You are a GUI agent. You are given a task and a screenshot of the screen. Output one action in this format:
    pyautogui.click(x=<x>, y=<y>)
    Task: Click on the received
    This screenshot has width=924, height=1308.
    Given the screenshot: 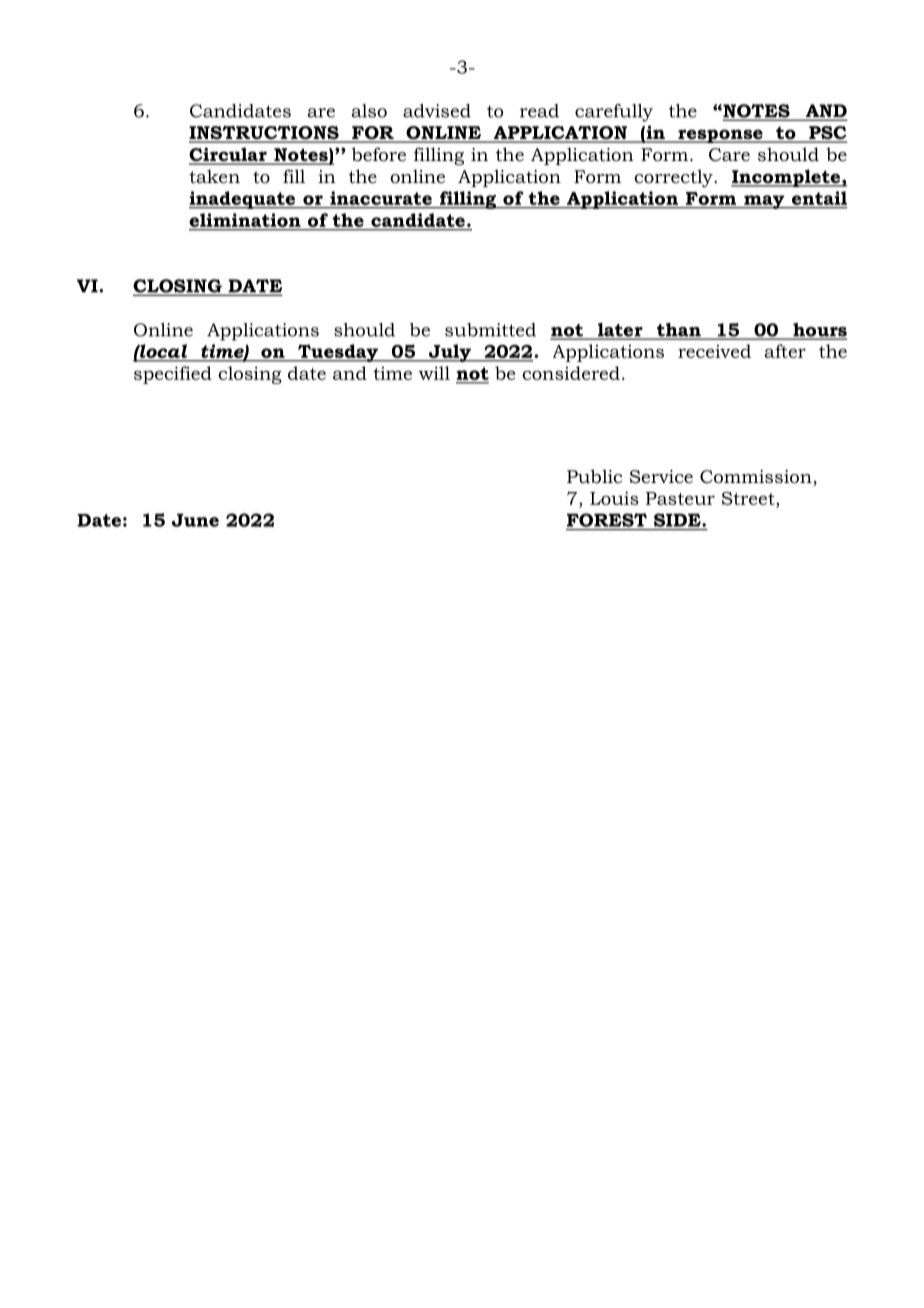 What is the action you would take?
    pyautogui.click(x=714, y=351)
